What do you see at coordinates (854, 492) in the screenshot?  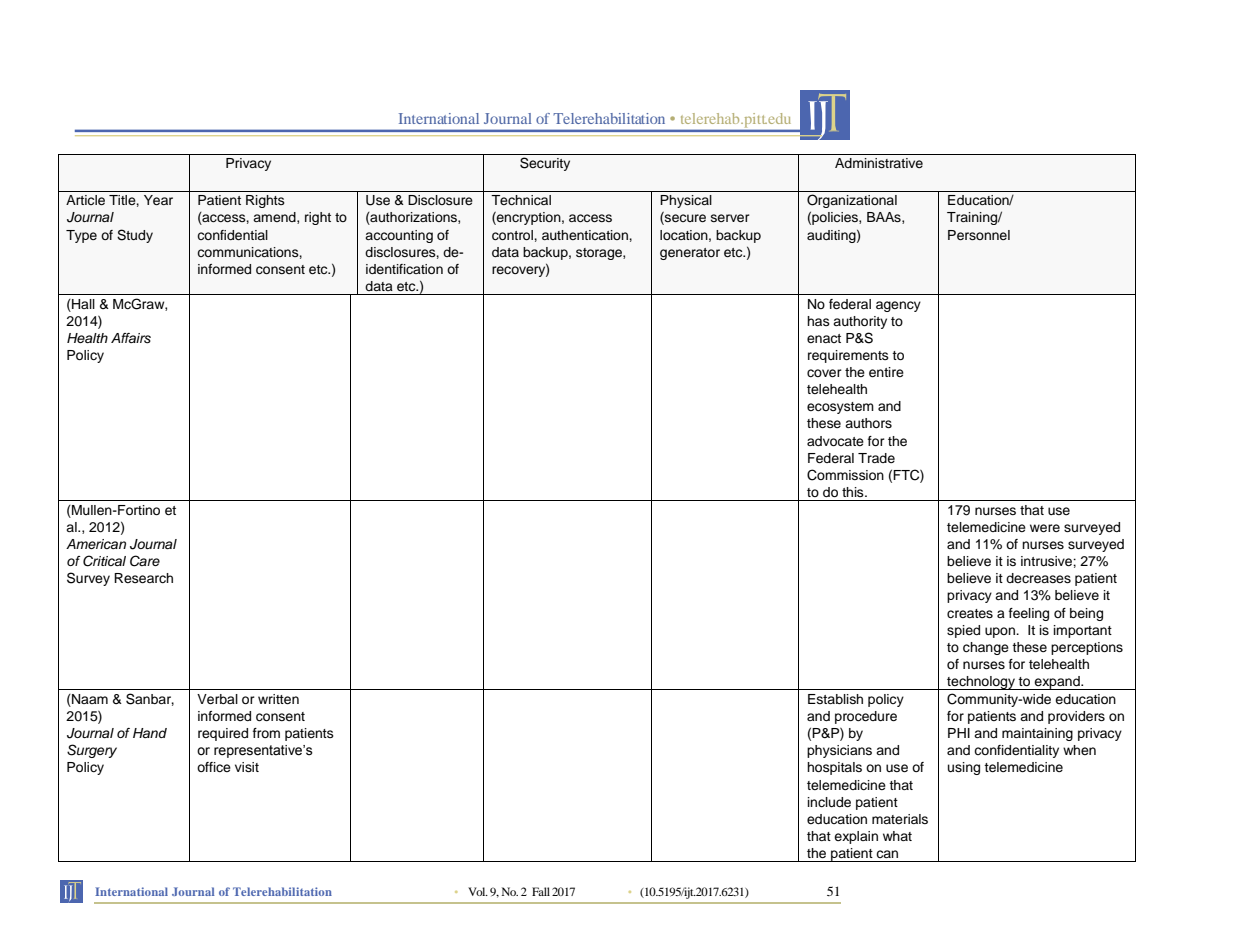 I see `this` at bounding box center [854, 492].
